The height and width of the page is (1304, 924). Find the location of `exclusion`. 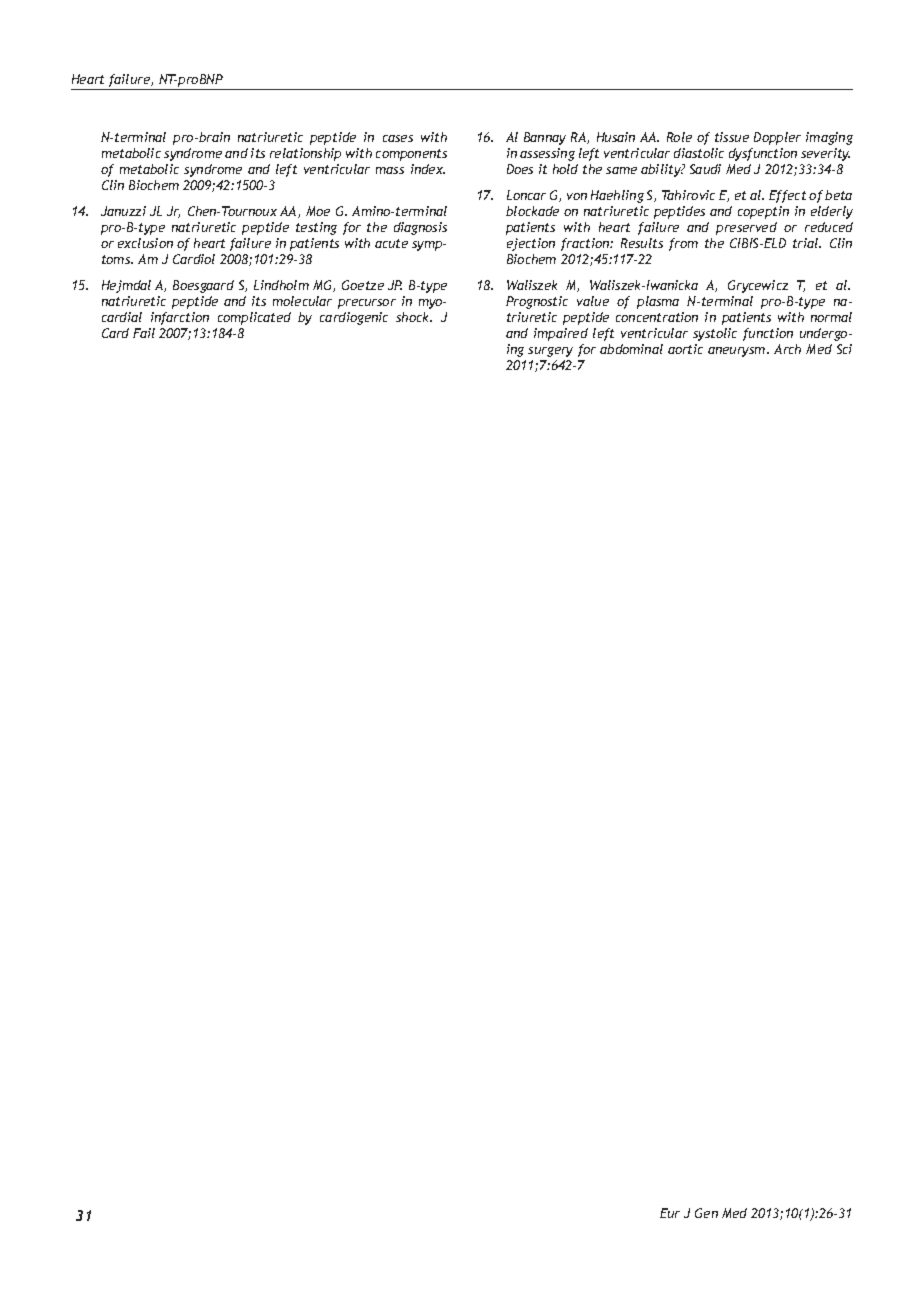

exclusion is located at coordinates (145, 243).
